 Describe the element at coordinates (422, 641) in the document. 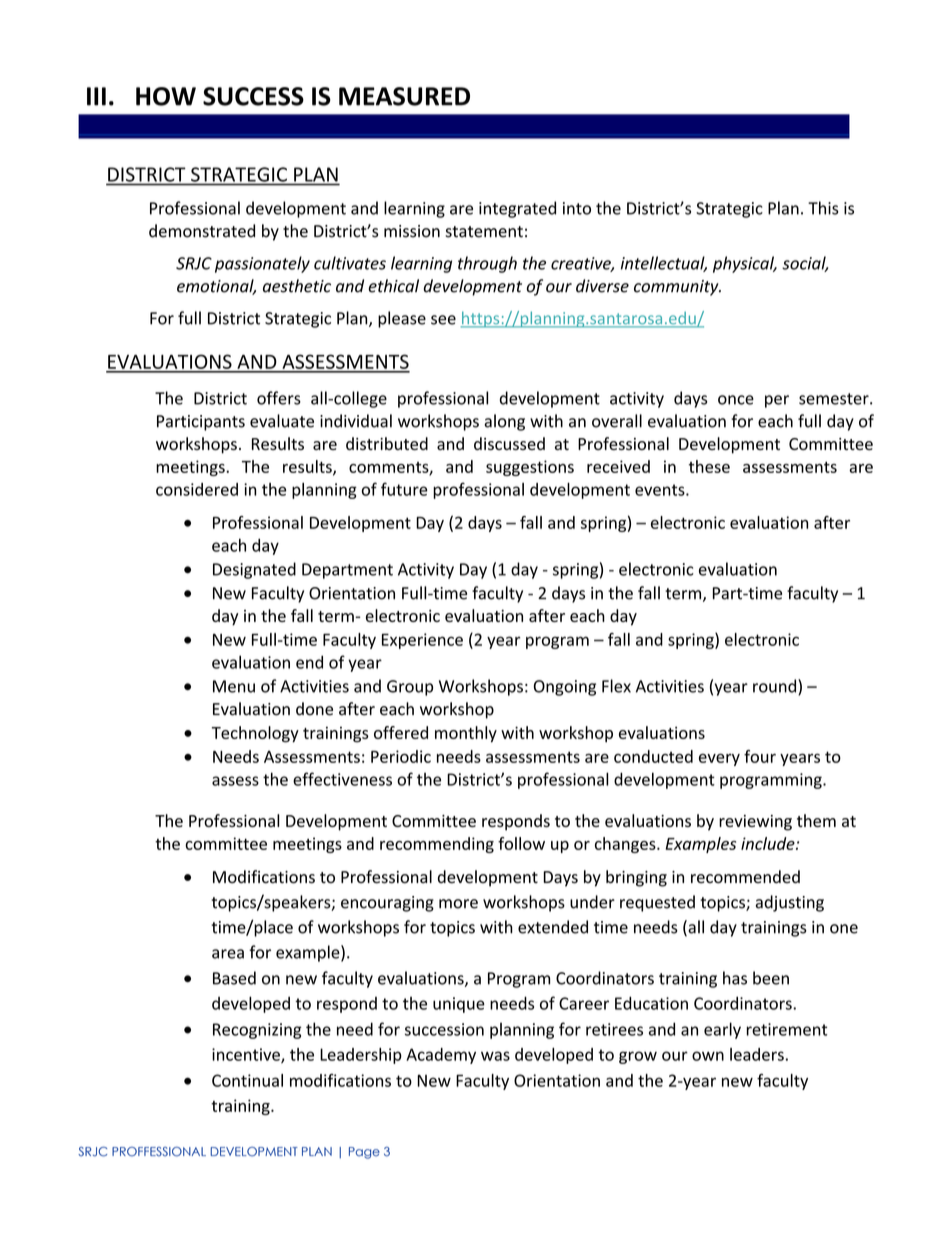

I see `Experience` at that location.
